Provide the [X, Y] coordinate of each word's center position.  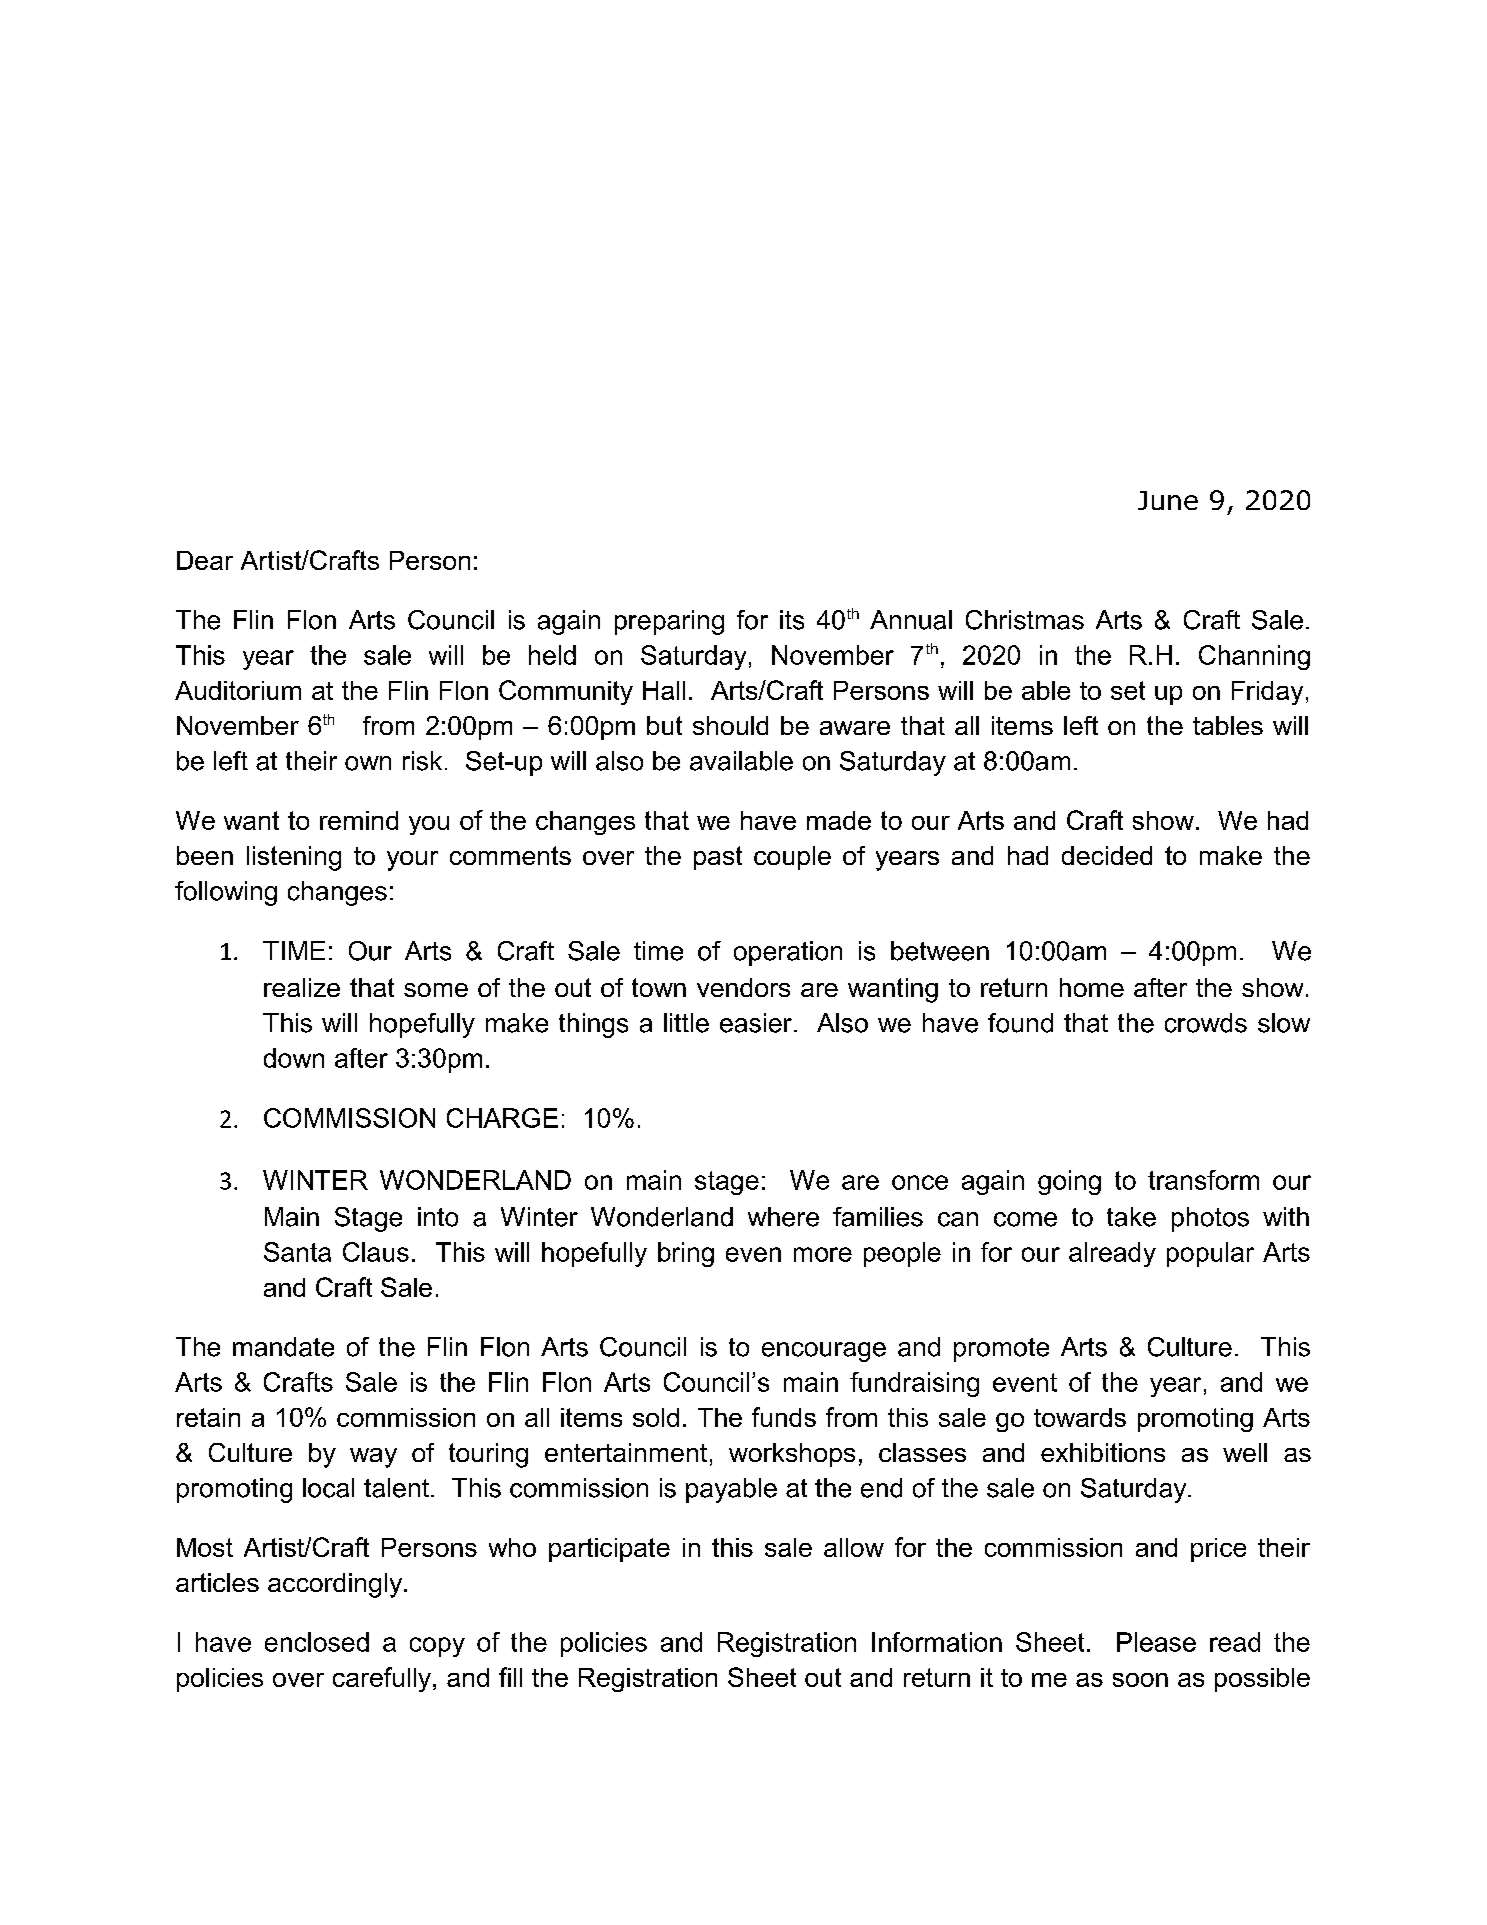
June [1168, 500]
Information [937, 1642]
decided [1107, 855]
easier [756, 1023]
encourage [824, 1352]
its [792, 620]
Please [1156, 1642]
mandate [283, 1347]
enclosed [317, 1642]
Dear [205, 560]
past [718, 858]
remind [359, 820]
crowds [1206, 1023]
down [294, 1058]
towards [1080, 1417]
